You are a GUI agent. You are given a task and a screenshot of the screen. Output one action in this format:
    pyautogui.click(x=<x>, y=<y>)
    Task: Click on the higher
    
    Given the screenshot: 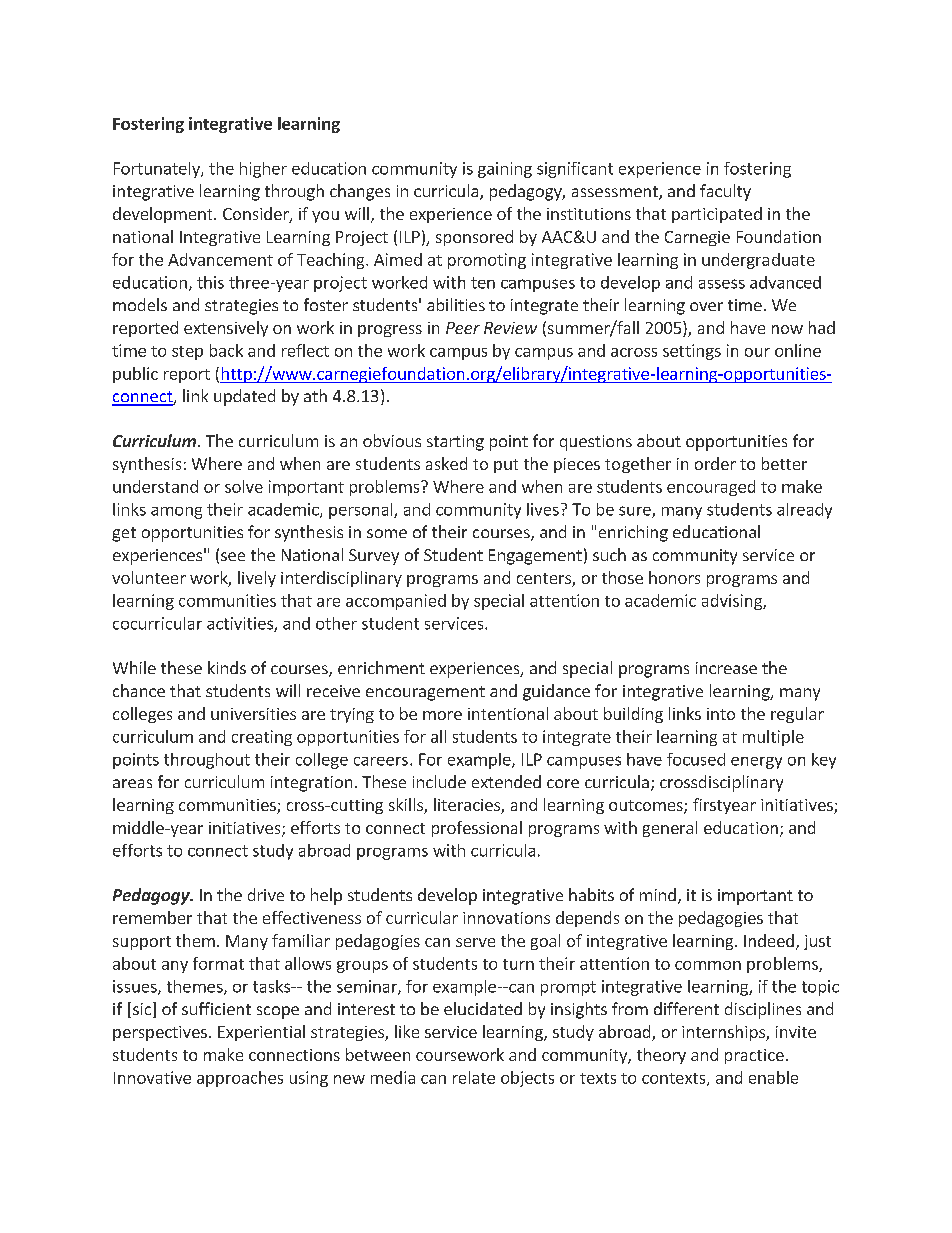 What is the action you would take?
    pyautogui.click(x=263, y=170)
